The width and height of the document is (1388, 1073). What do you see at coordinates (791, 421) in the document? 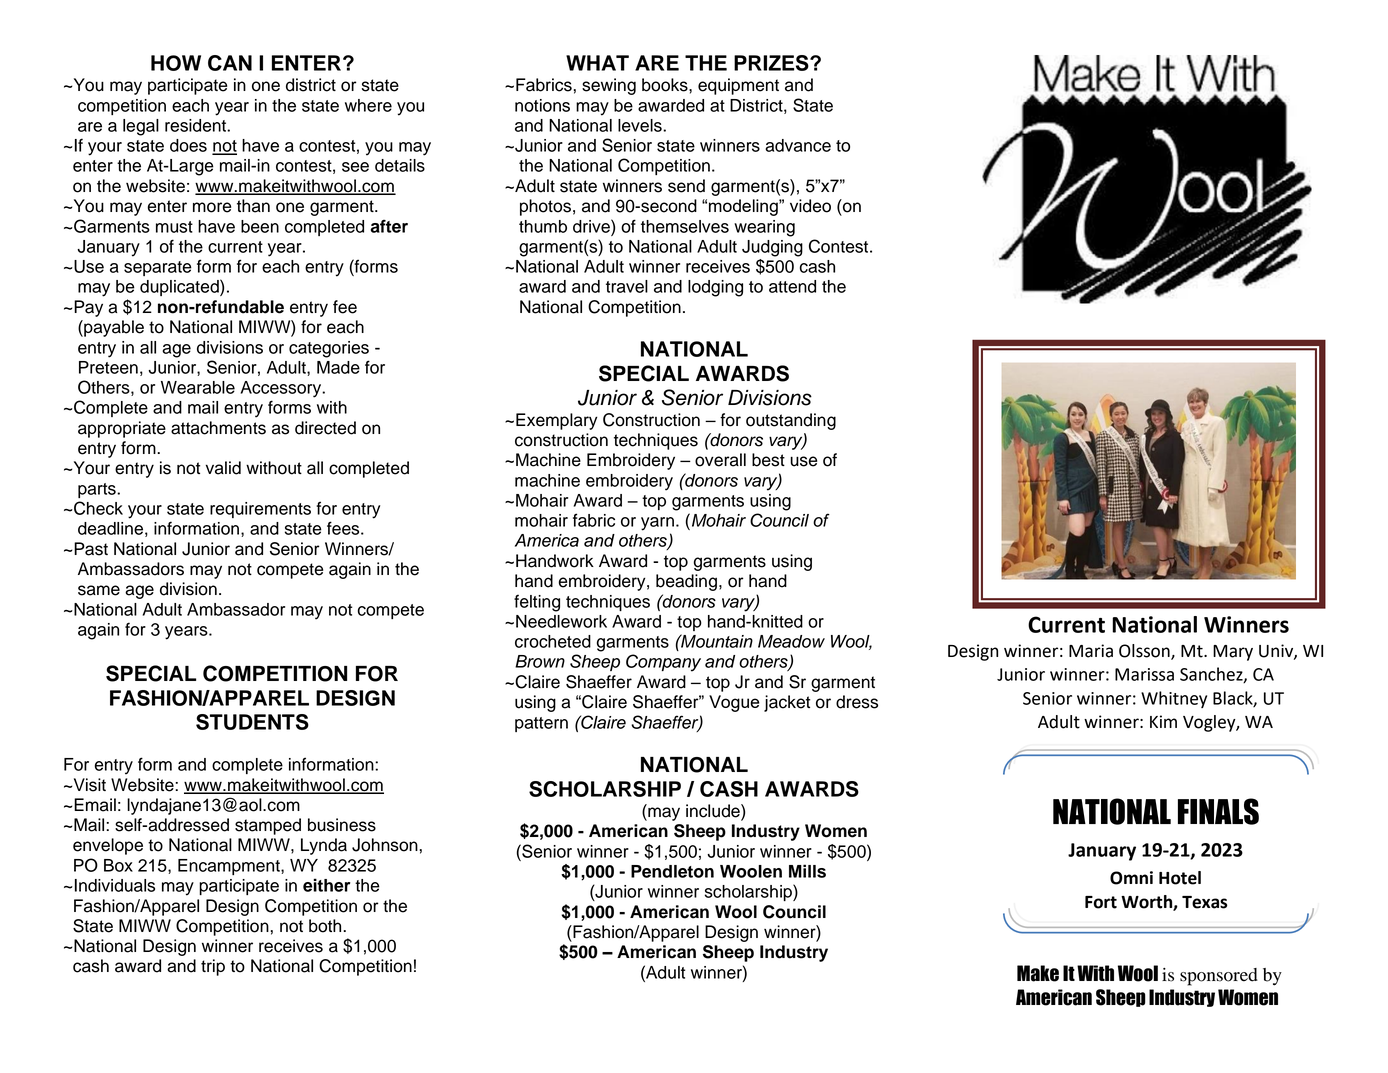
I see `outstanding` at bounding box center [791, 421].
